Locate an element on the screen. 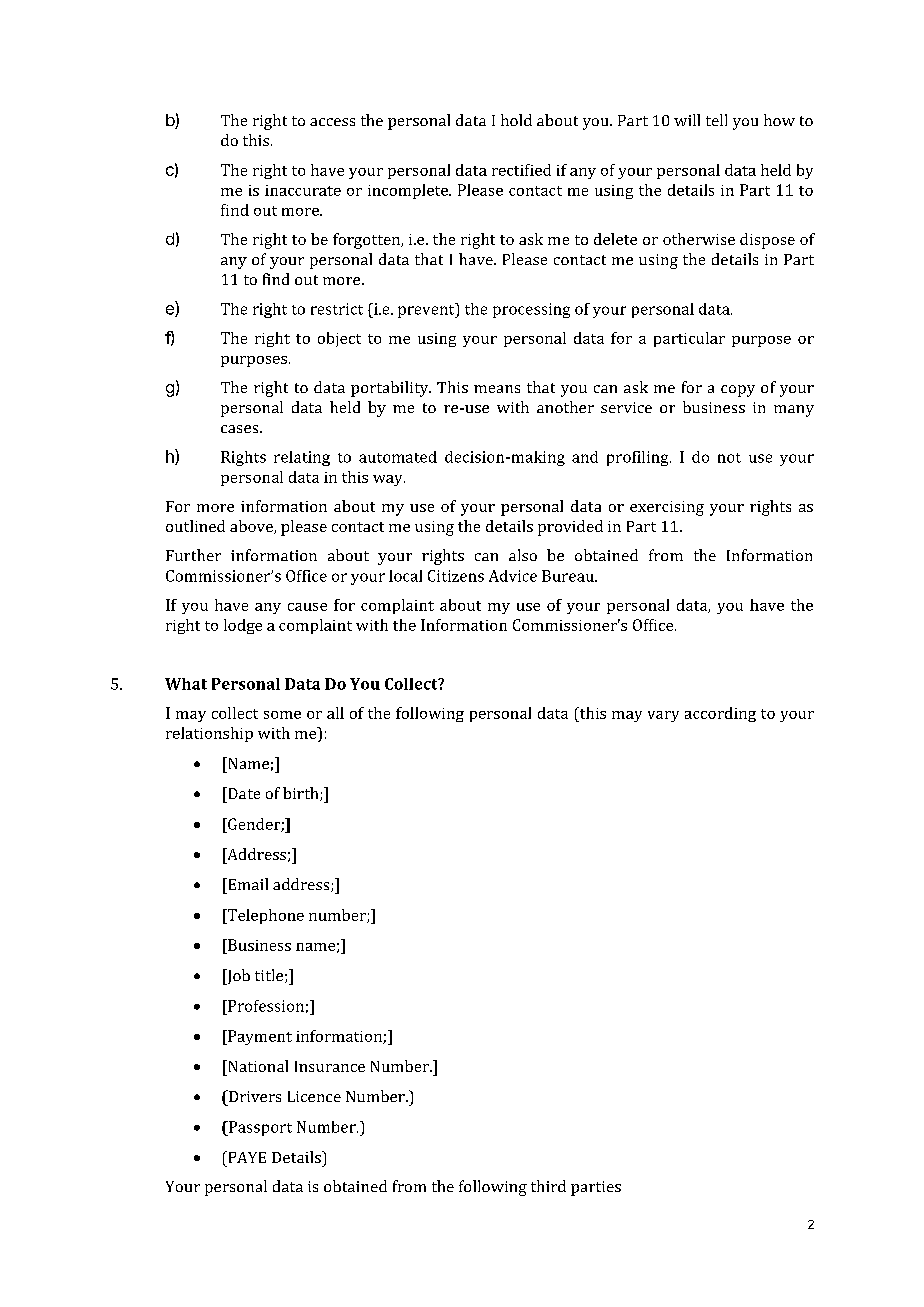 This screenshot has height=1307, width=924. rectified is located at coordinates (521, 170).
